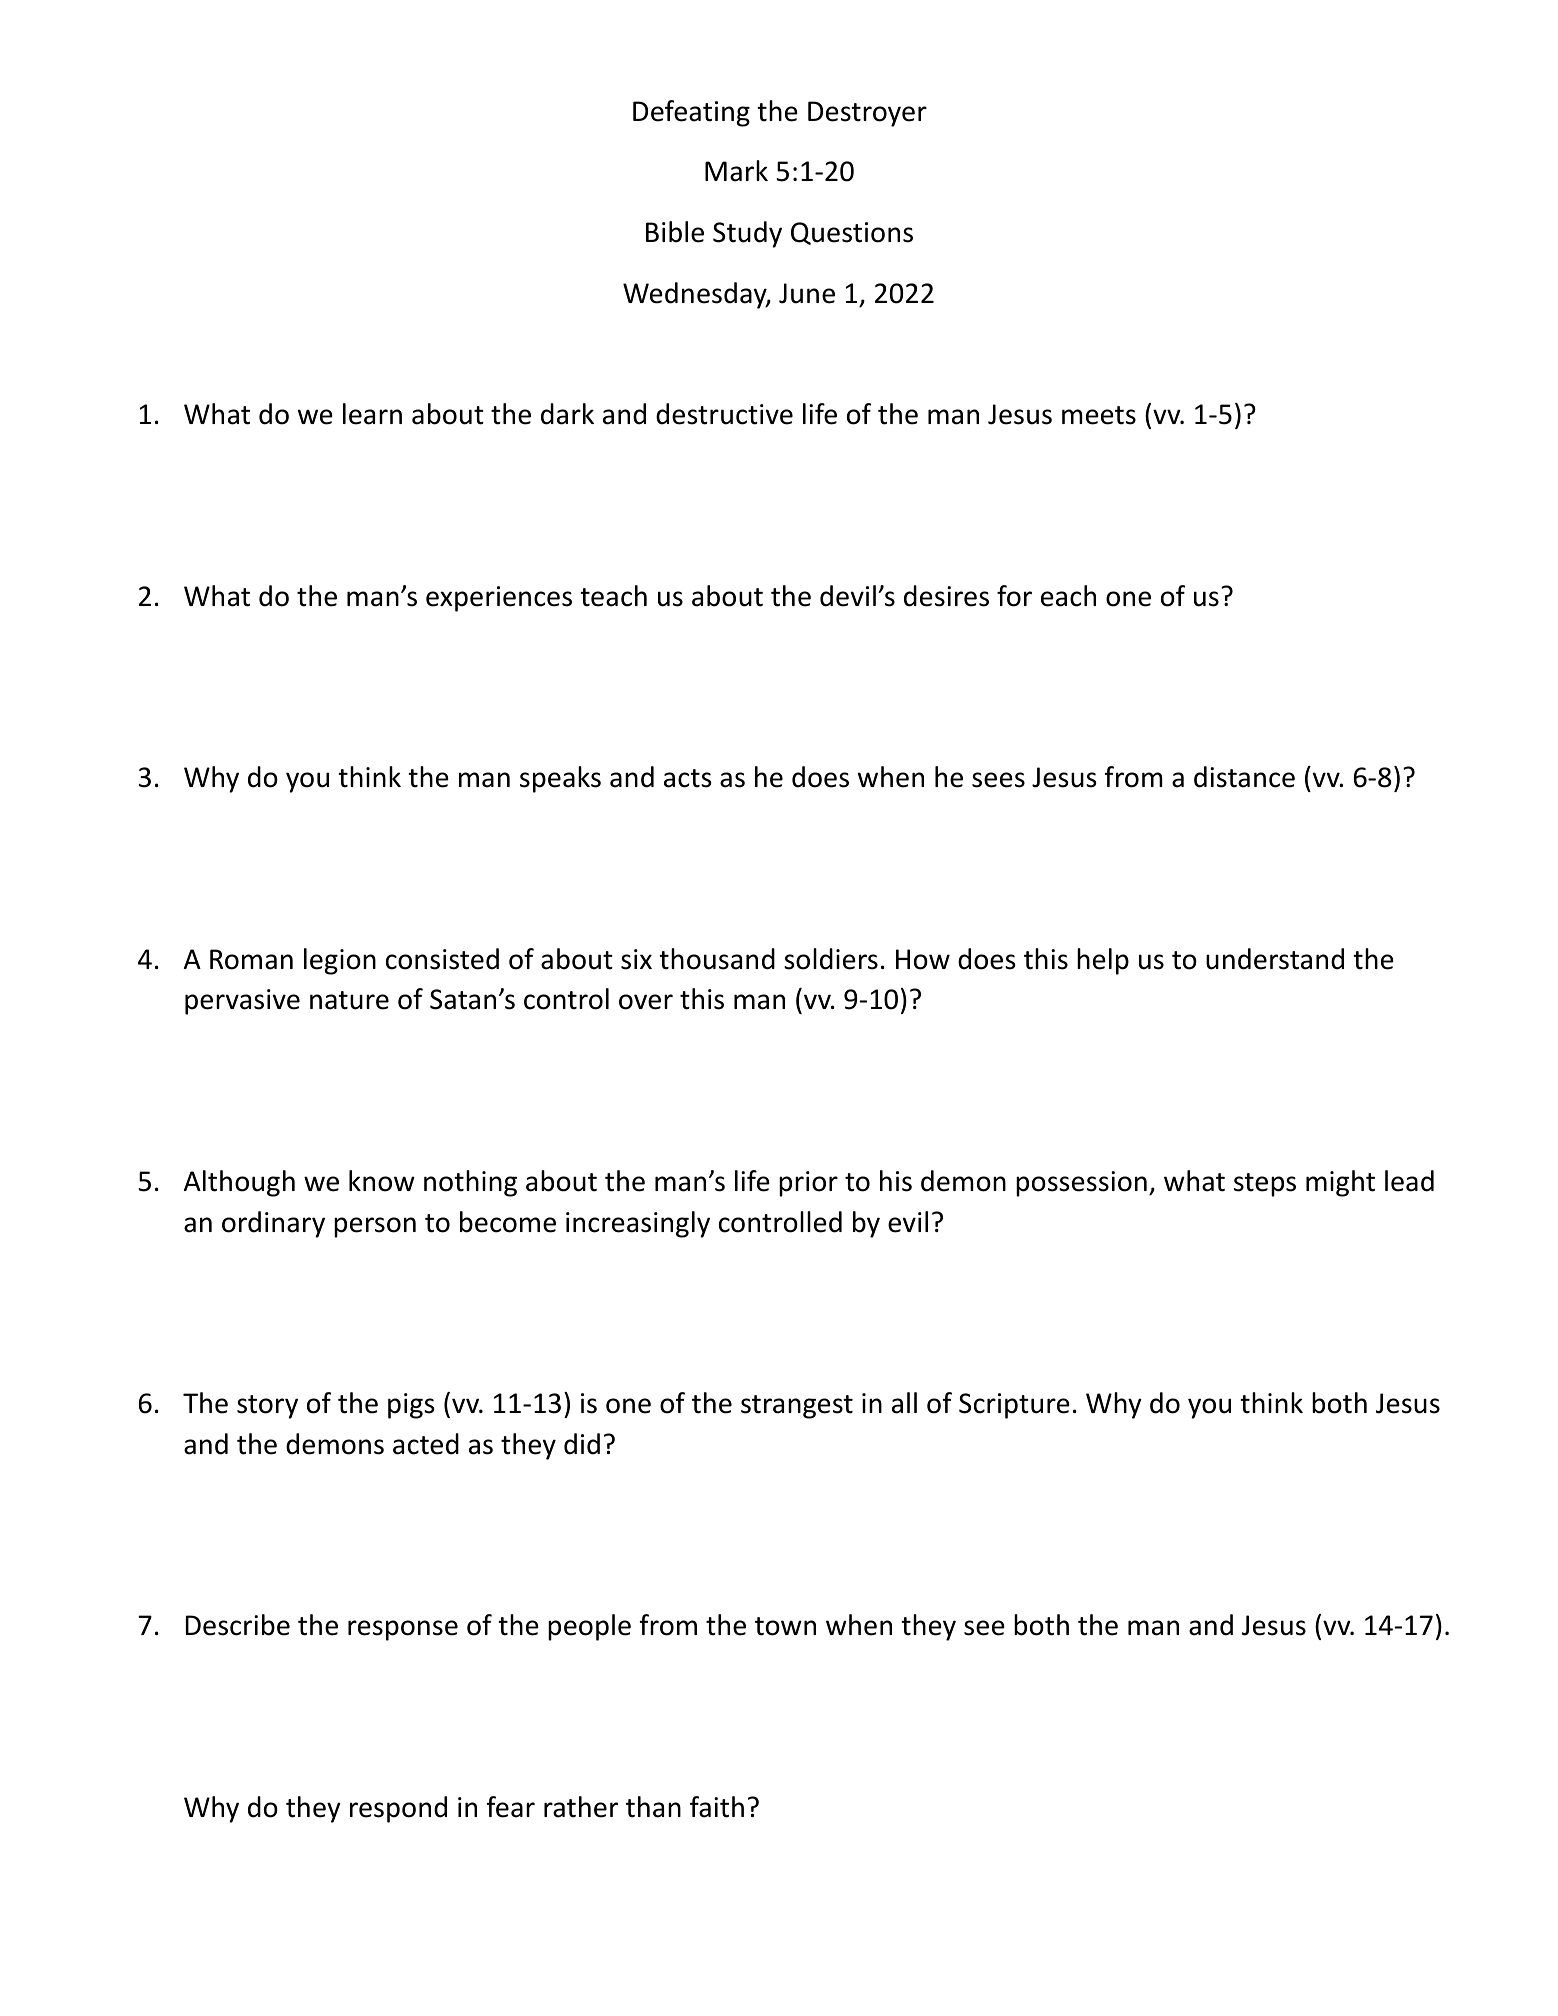  What do you see at coordinates (867, 114) in the screenshot?
I see `Destroyer` at bounding box center [867, 114].
